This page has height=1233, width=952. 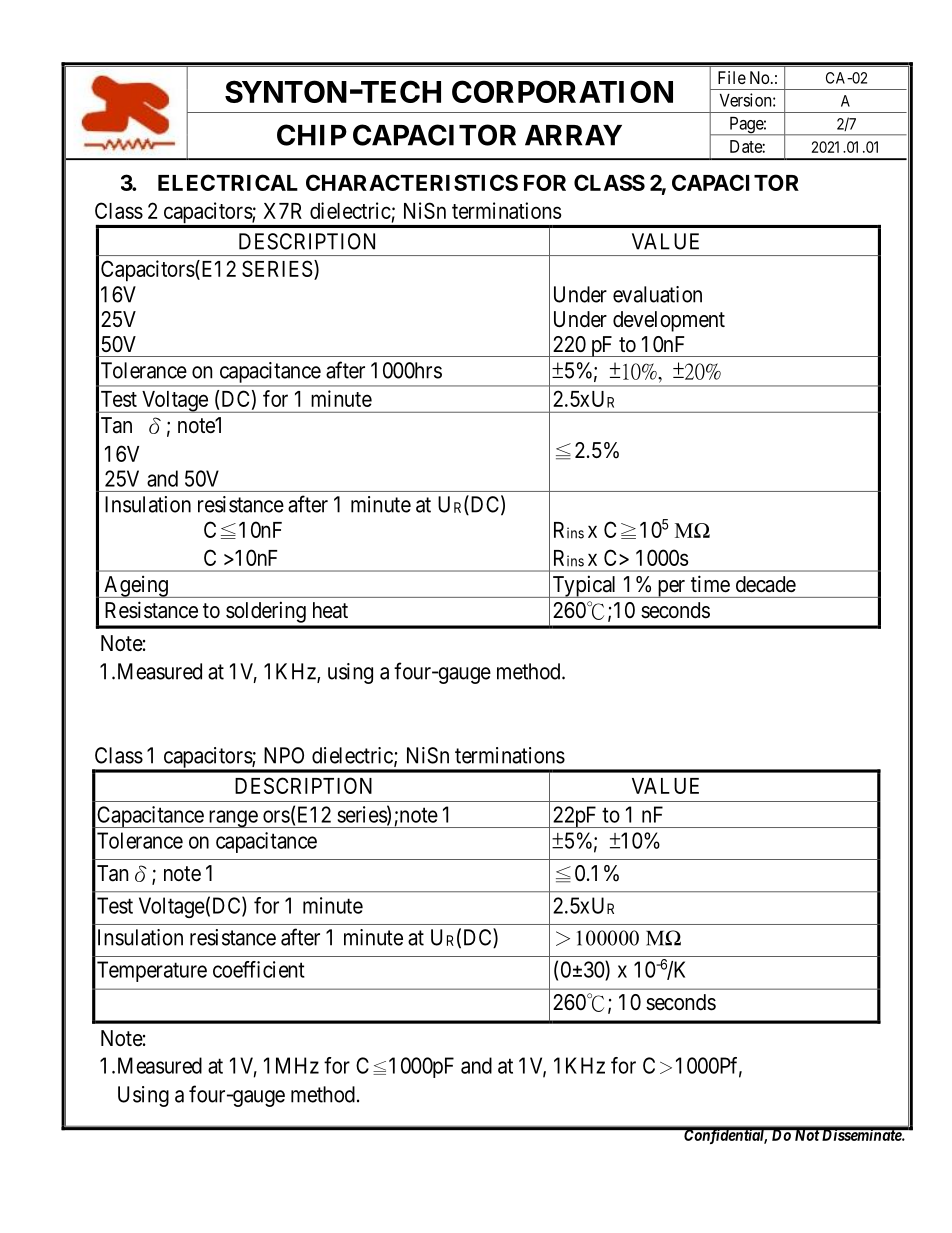 What do you see at coordinates (136, 586) in the page?
I see `Ageing` at bounding box center [136, 586].
